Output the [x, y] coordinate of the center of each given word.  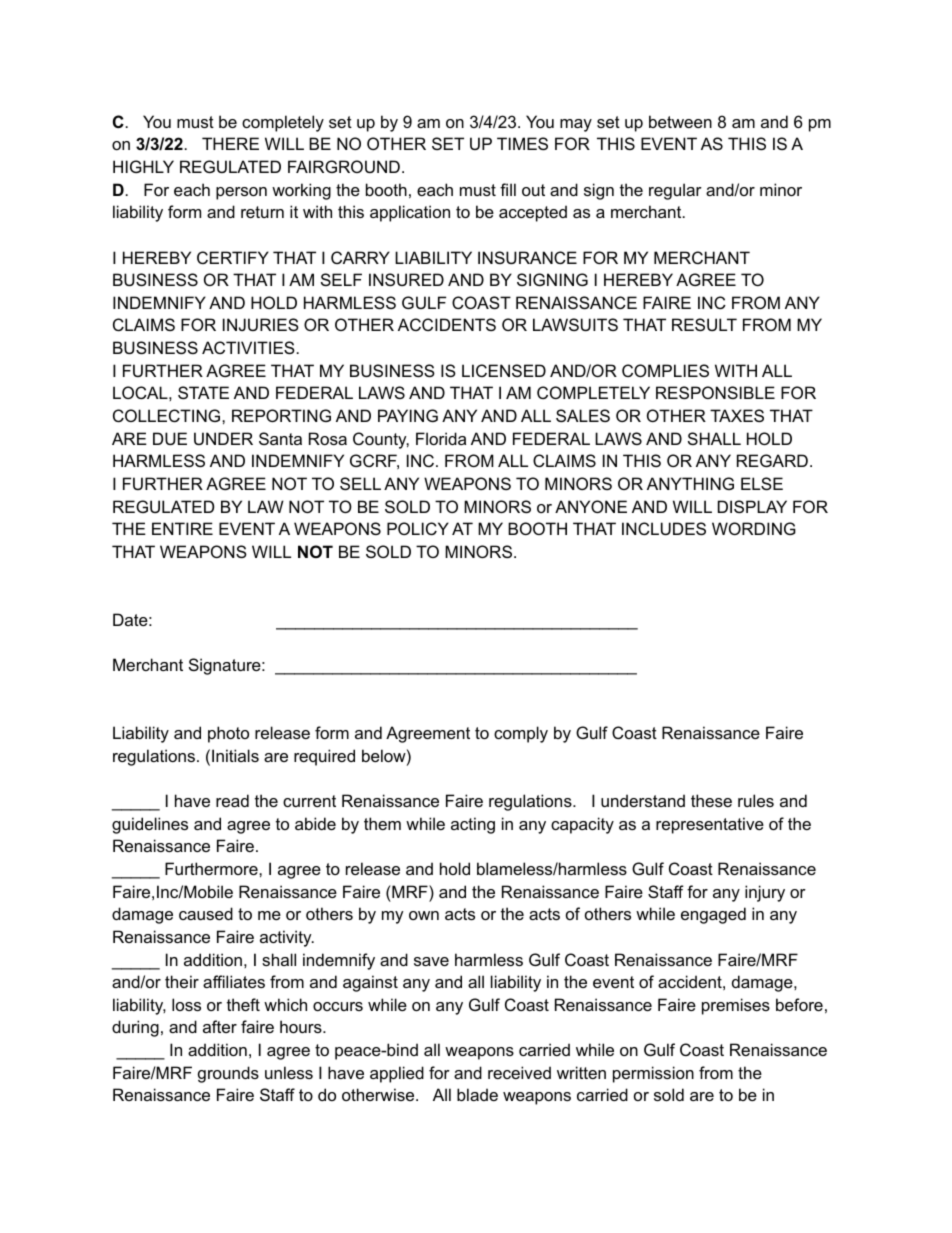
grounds [228, 1074]
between [680, 121]
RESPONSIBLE [715, 392]
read [232, 800]
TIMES [522, 143]
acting [473, 825]
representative [710, 825]
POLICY [418, 528]
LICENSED [504, 370]
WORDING [754, 528]
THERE [230, 143]
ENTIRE [182, 528]
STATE [203, 392]
